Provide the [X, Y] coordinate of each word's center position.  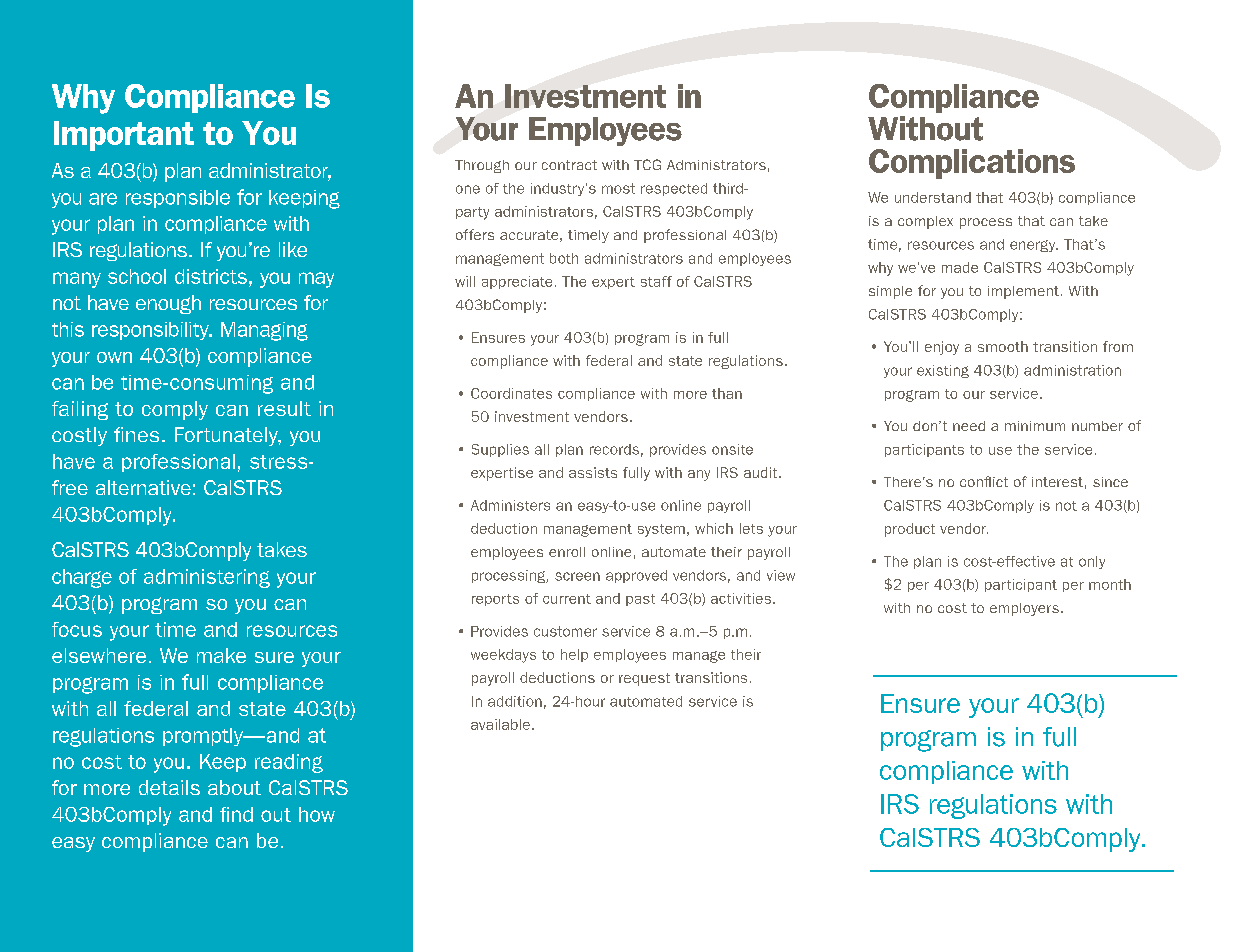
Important [124, 136]
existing [943, 371]
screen [577, 576]
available [500, 724]
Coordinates [511, 393]
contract [569, 165]
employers [1024, 609]
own [114, 357]
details [169, 787]
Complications [972, 164]
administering [207, 578]
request [644, 679]
